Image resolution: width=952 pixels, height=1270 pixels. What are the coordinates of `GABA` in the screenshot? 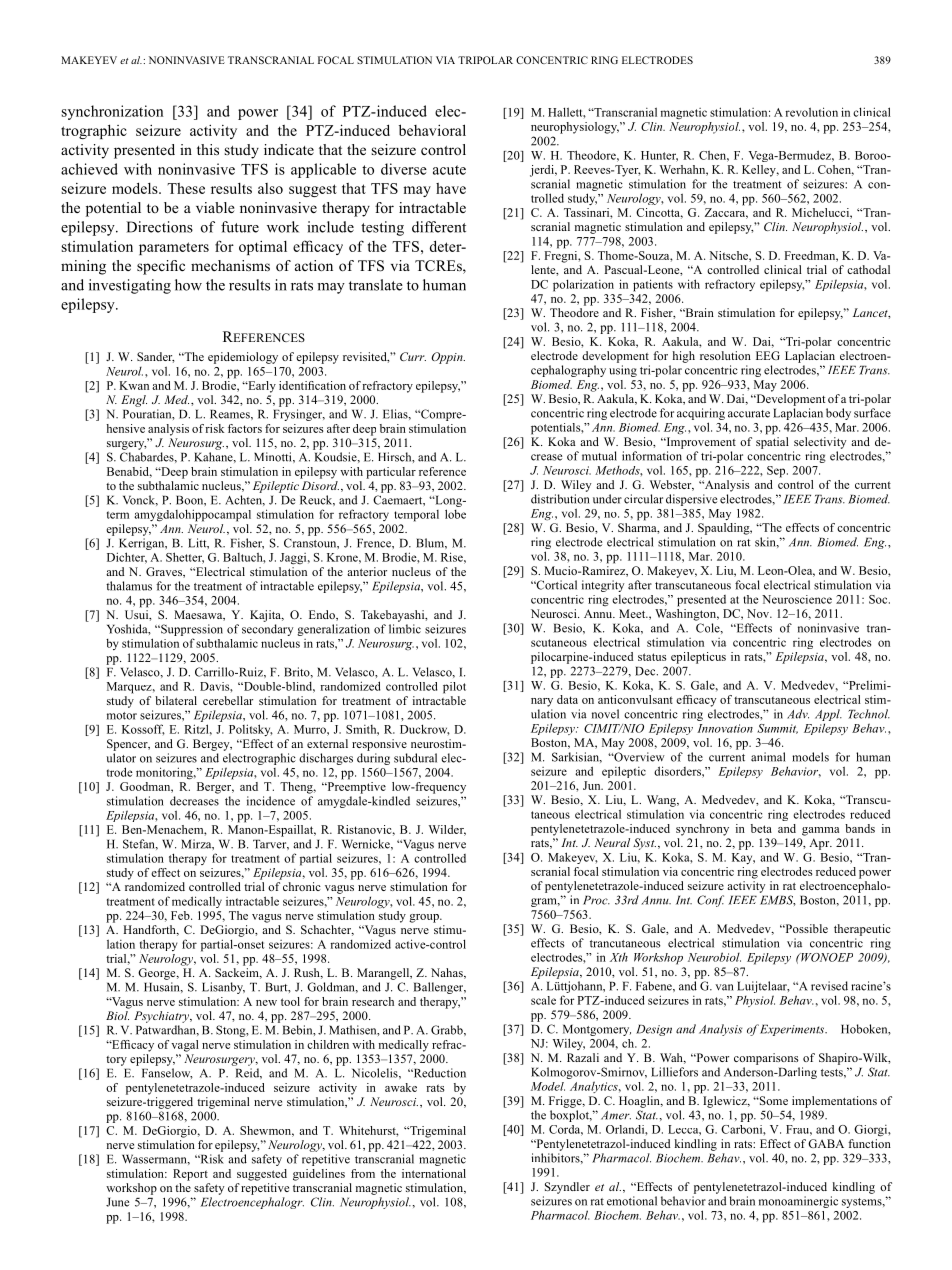 It's located at (826, 1143).
